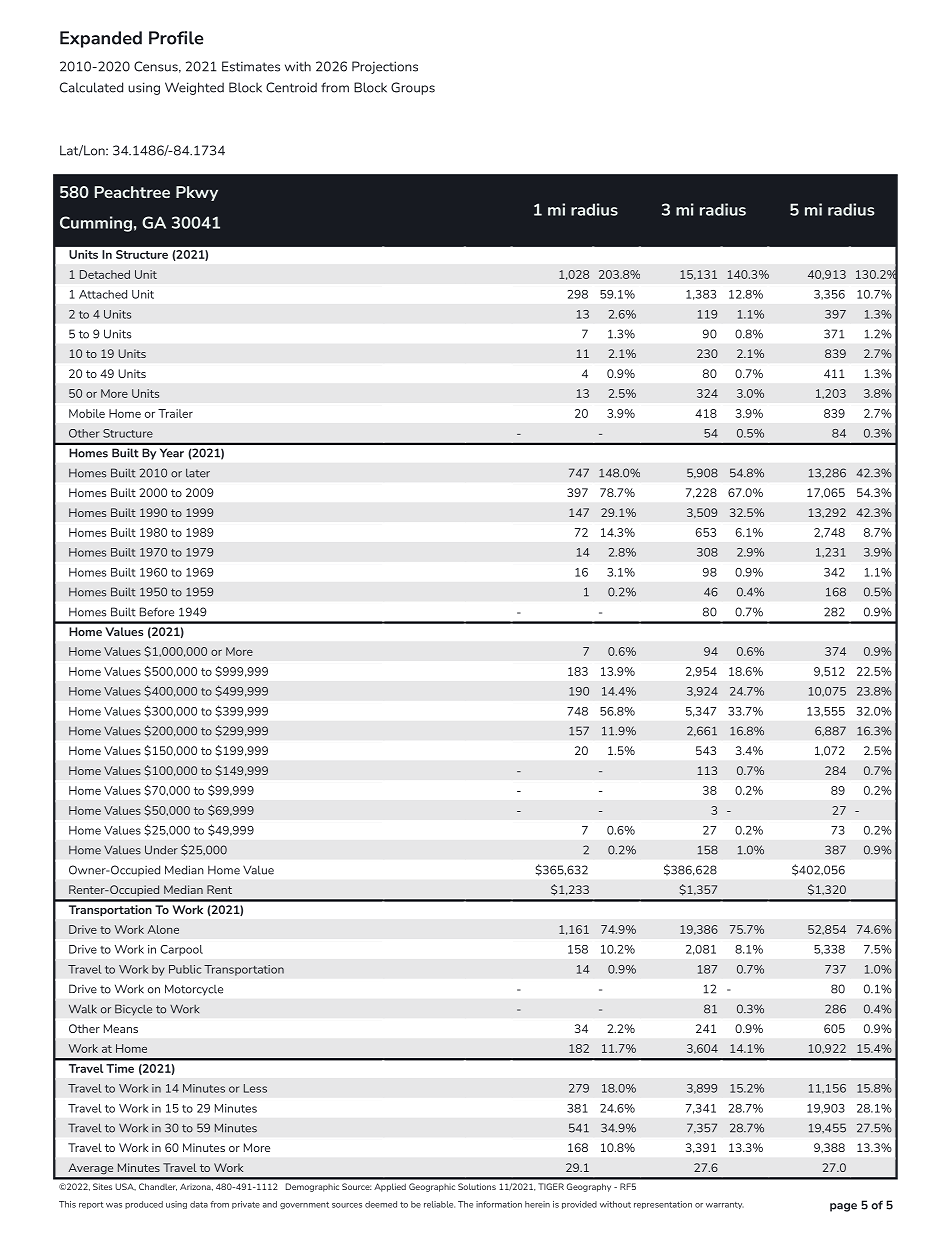 The image size is (952, 1233). I want to click on Before, so click(157, 612).
